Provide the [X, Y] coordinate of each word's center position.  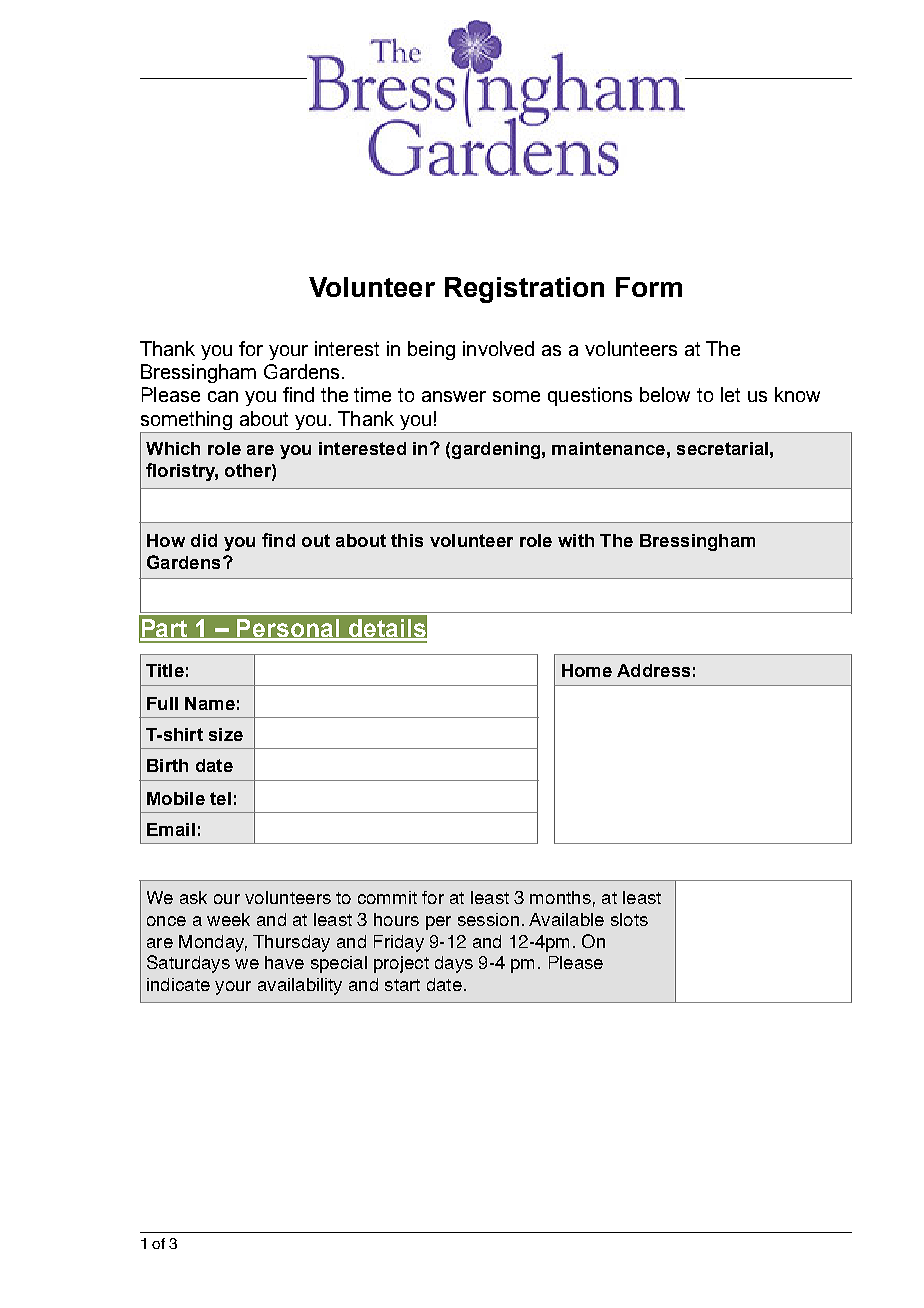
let [730, 394]
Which [173, 448]
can [223, 396]
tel [220, 798]
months [560, 897]
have [284, 962]
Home [587, 670]
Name [210, 703]
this [407, 540]
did [204, 540]
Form [649, 287]
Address [653, 670]
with [576, 540]
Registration [524, 290]
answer [454, 396]
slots [629, 919]
